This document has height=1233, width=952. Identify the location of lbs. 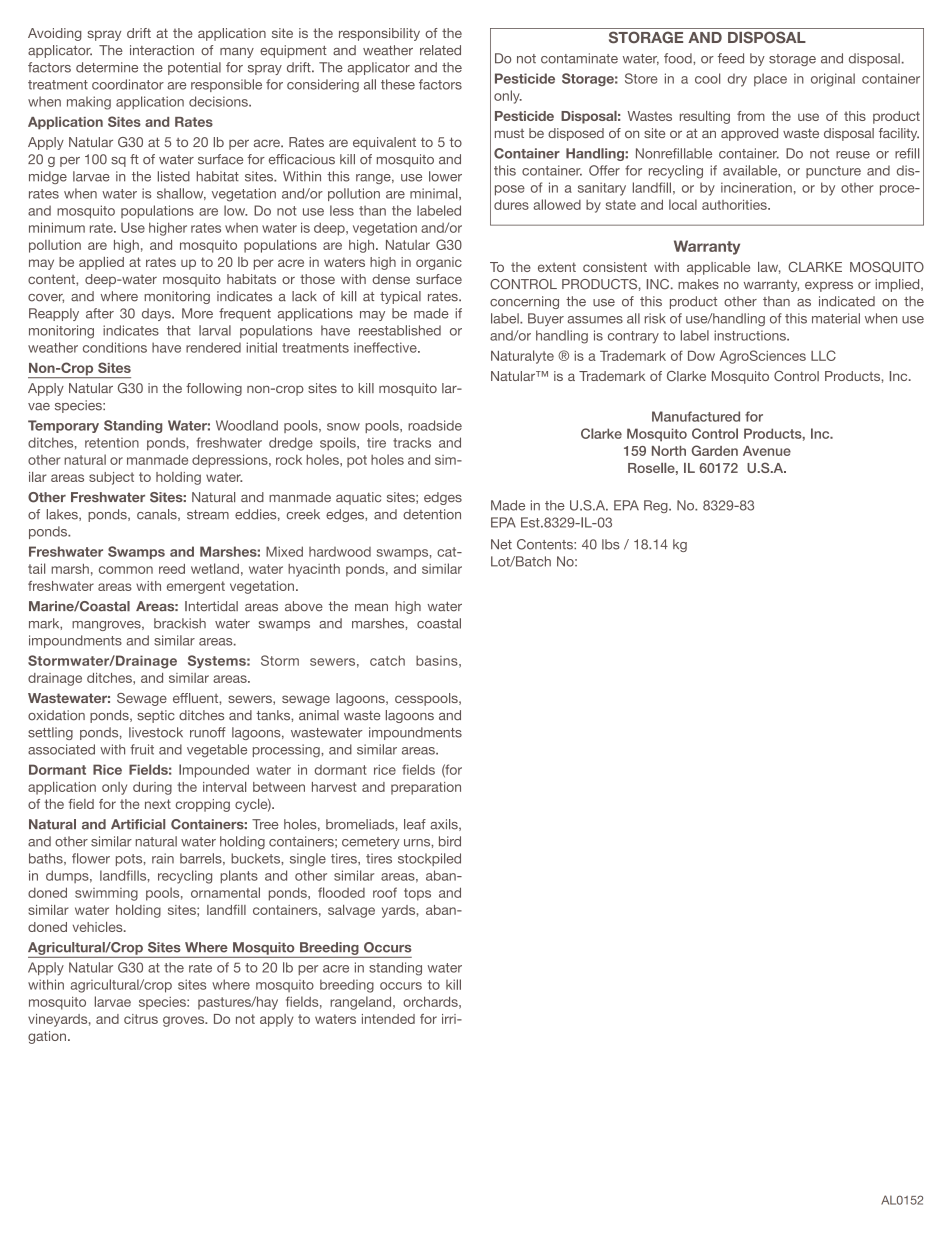
(611, 544).
